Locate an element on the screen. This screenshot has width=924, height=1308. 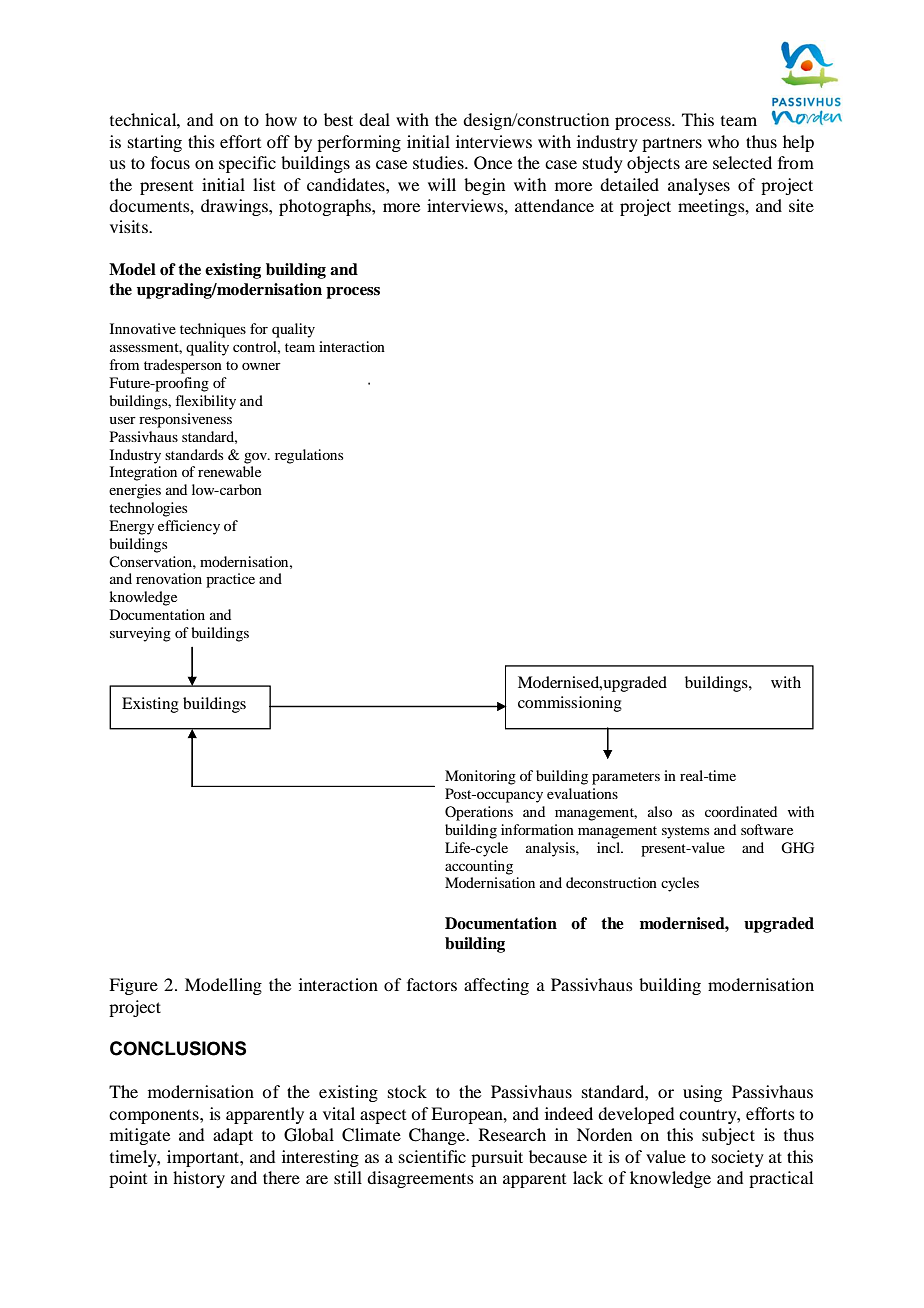
Operations is located at coordinates (479, 813).
